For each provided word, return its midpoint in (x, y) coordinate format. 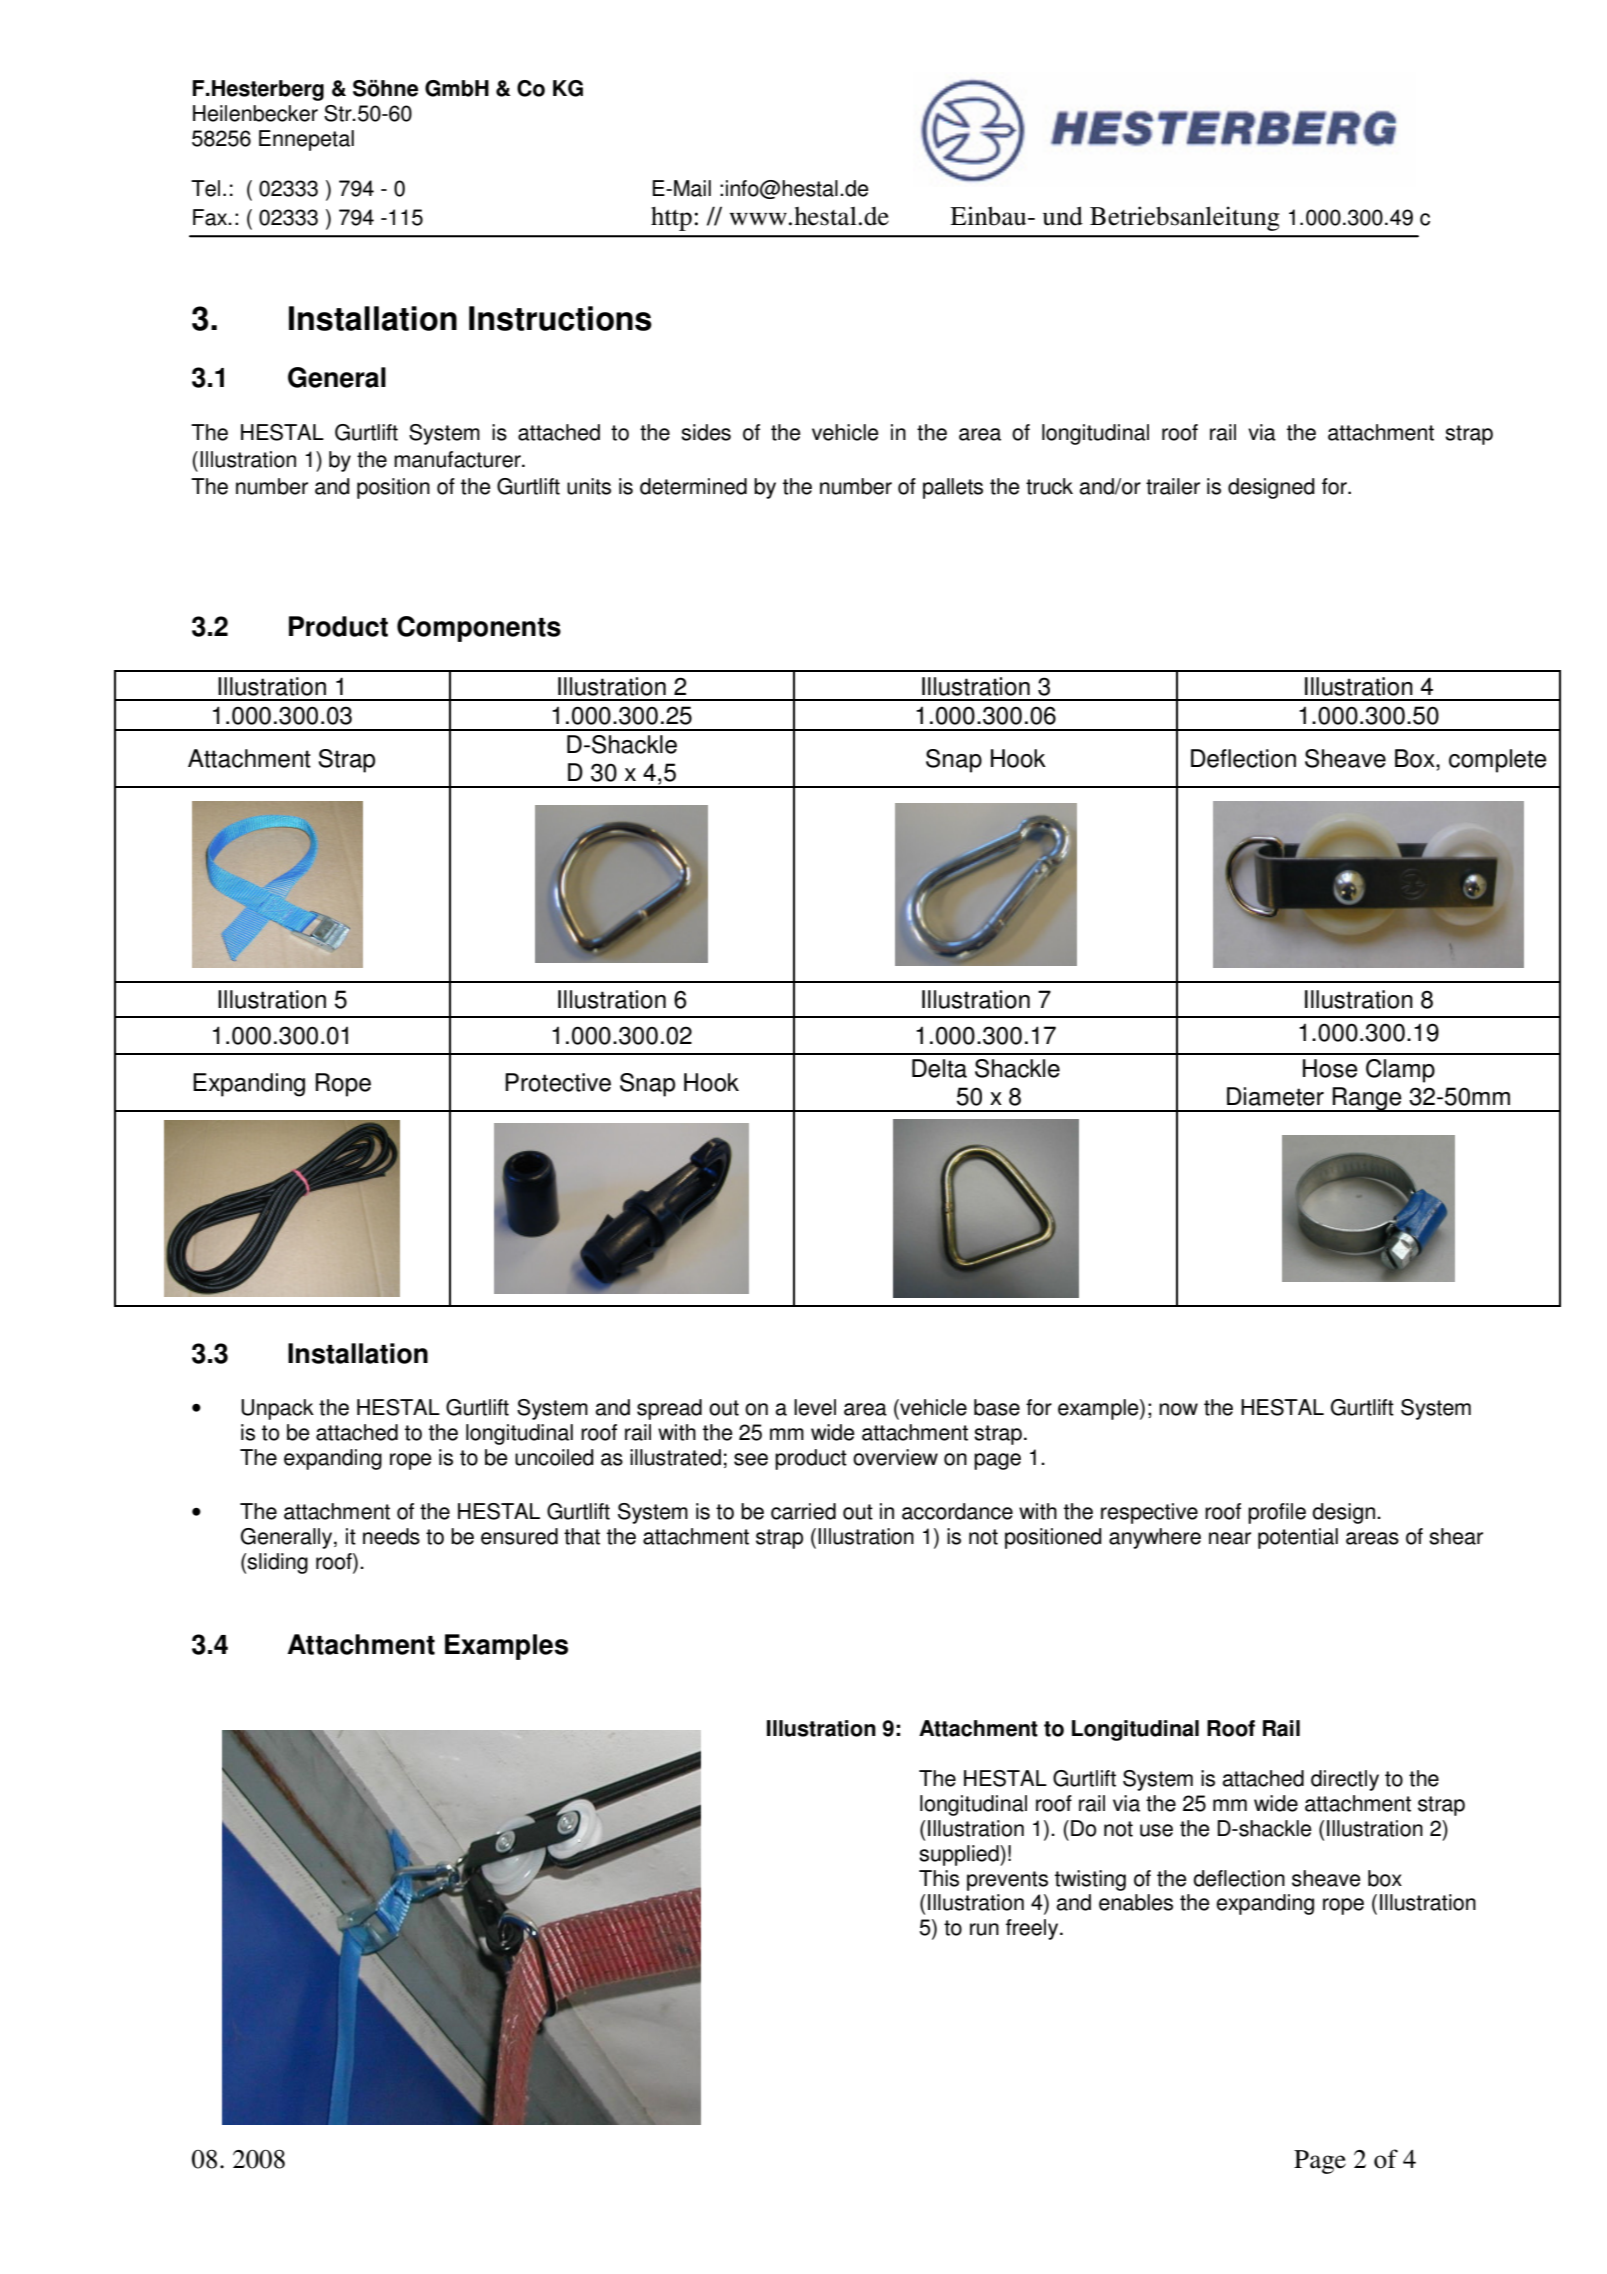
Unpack (277, 1409)
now (1178, 1409)
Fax (211, 217)
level (815, 1407)
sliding (277, 1563)
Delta (939, 1068)
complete (1498, 761)
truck (1049, 486)
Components (479, 629)
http (671, 219)
